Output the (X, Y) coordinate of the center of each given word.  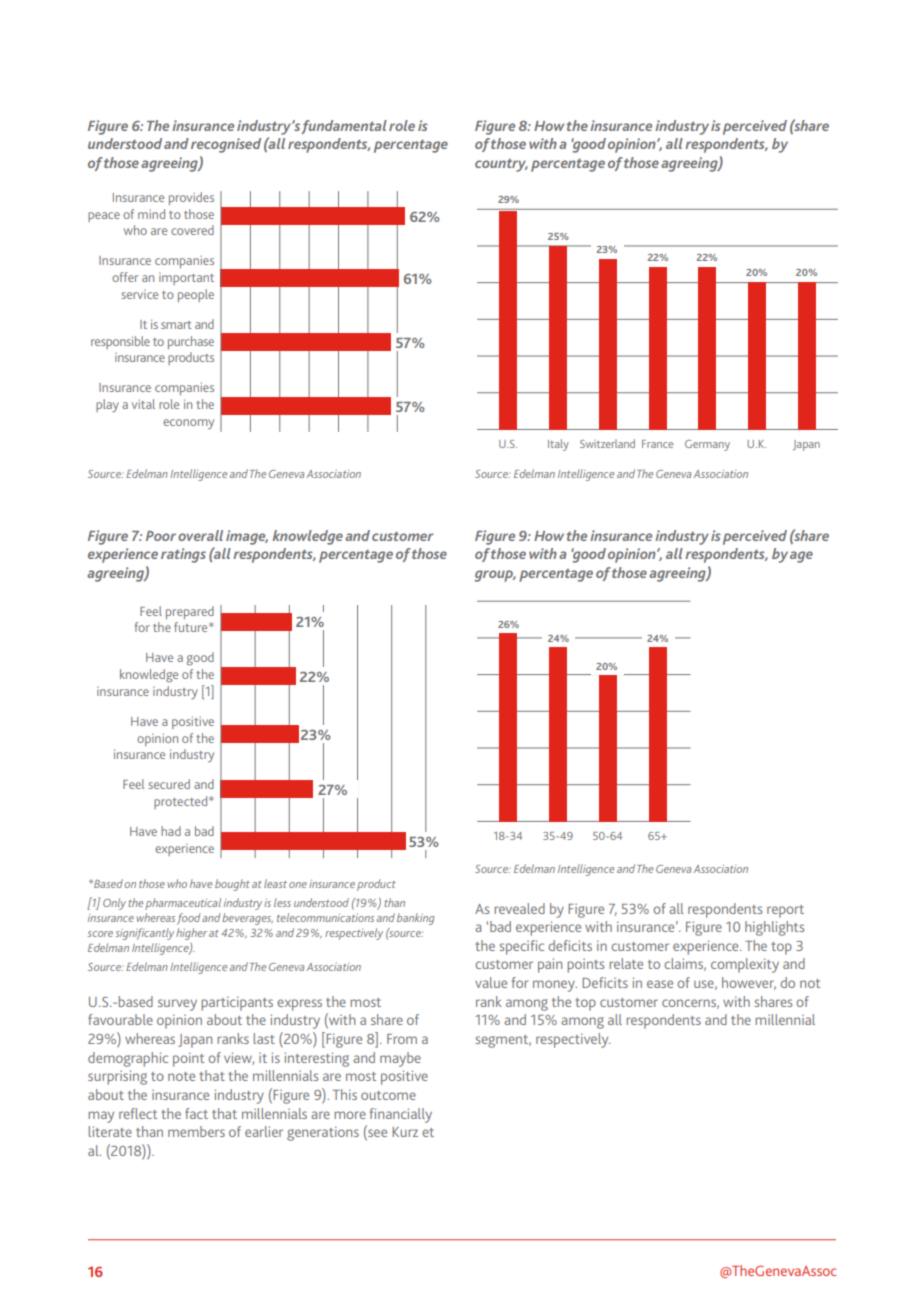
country (501, 165)
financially (401, 1115)
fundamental (344, 127)
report (785, 911)
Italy (558, 445)
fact (196, 1113)
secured (169, 784)
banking (415, 919)
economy (188, 424)
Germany (707, 445)
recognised (226, 145)
